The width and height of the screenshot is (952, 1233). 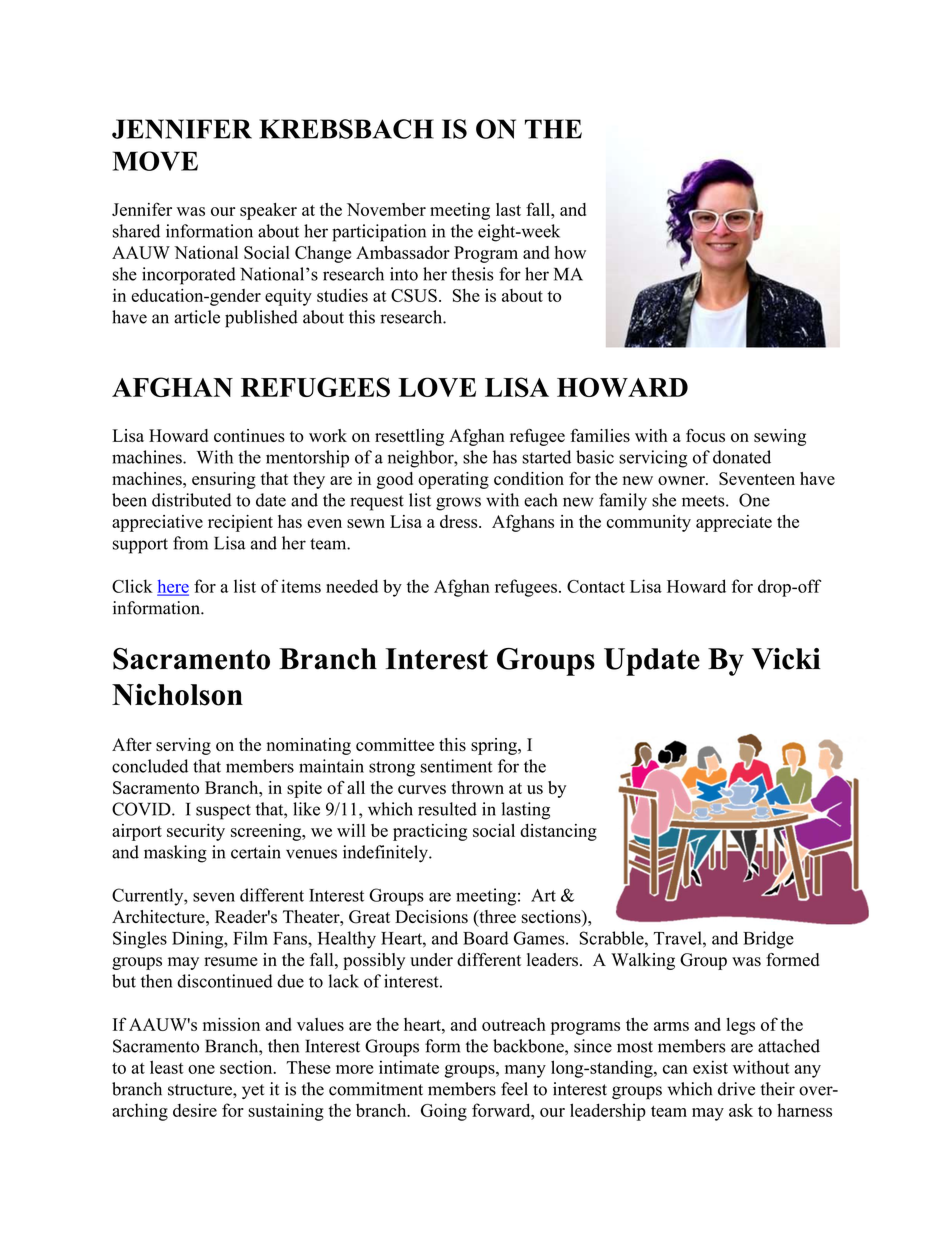 What do you see at coordinates (444, 1112) in the screenshot?
I see `Going` at bounding box center [444, 1112].
